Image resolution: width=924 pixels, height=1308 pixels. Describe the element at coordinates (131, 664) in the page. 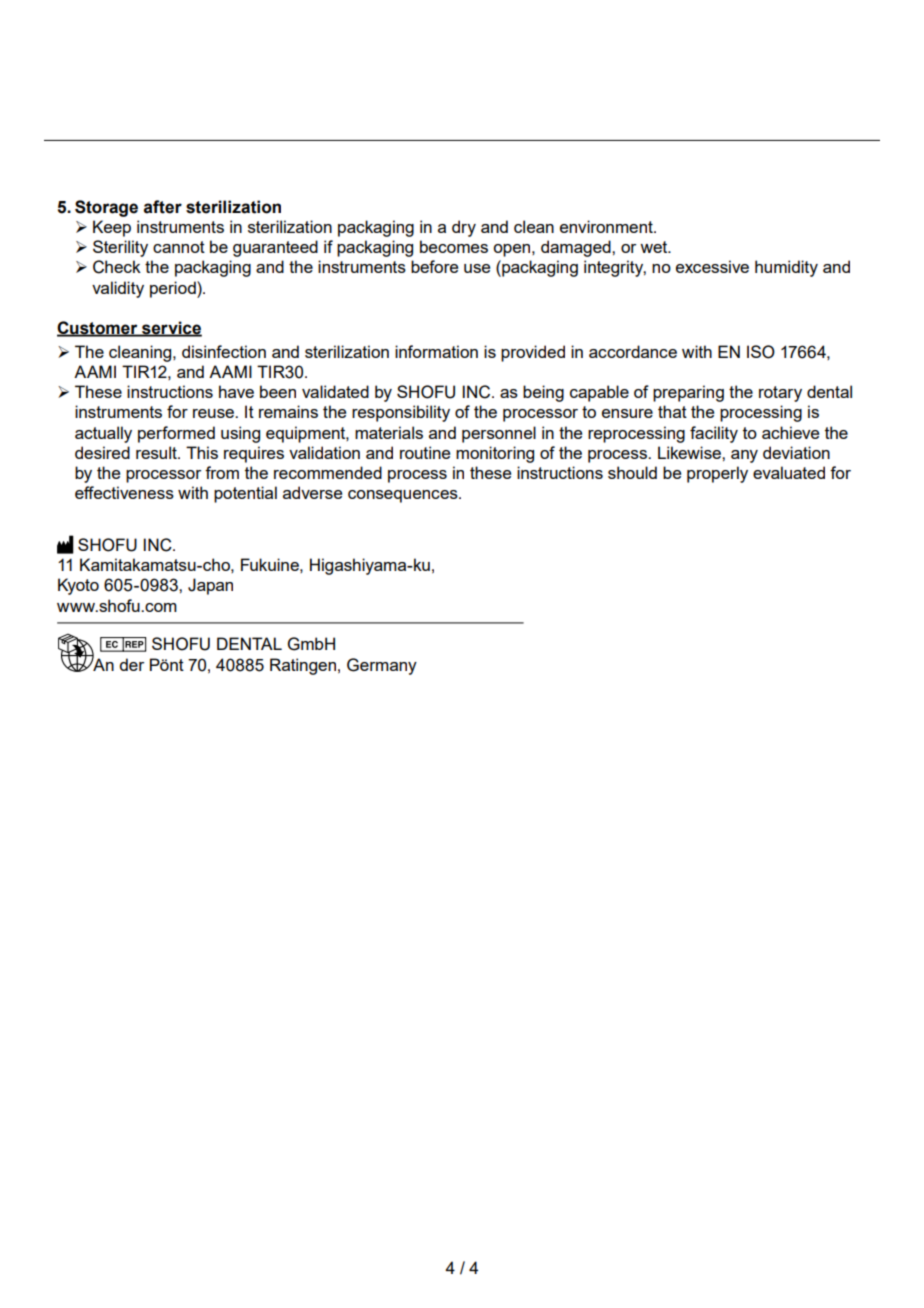

I see `der` at that location.
